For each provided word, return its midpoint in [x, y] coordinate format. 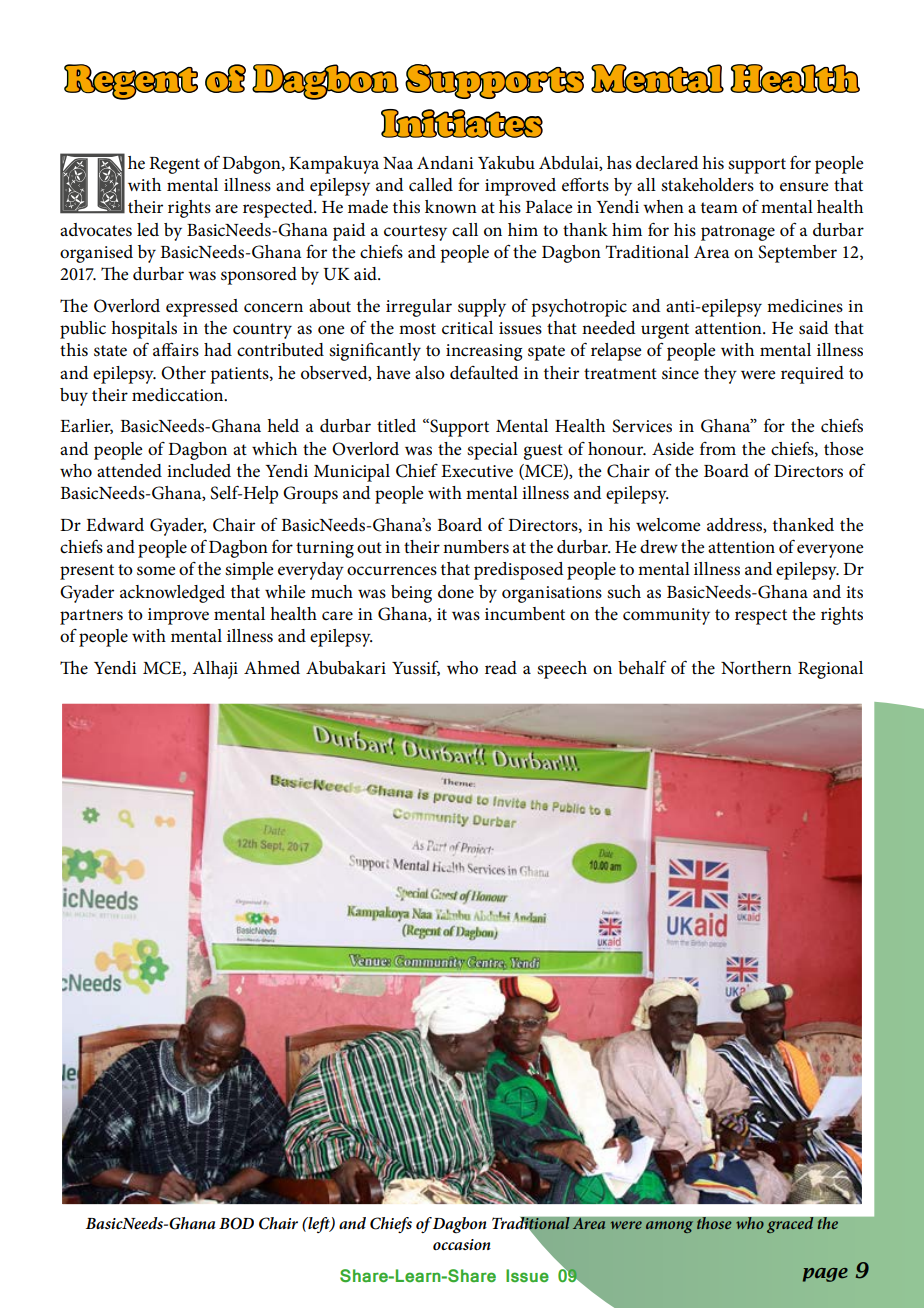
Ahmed [272, 668]
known [451, 206]
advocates [96, 230]
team [719, 208]
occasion [462, 1244]
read [501, 668]
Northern [756, 667]
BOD [236, 1223]
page [825, 1275]
